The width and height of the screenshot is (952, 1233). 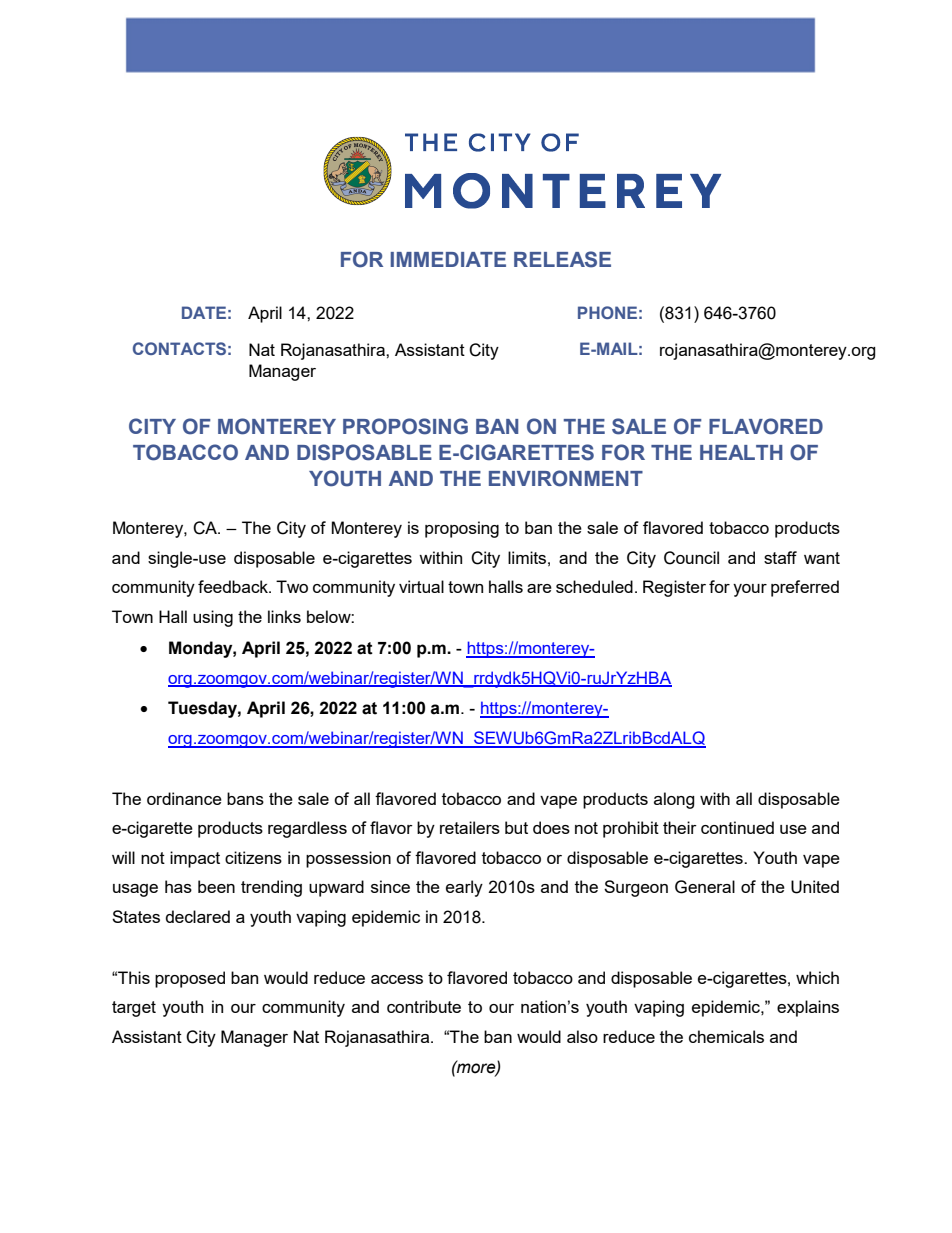 I want to click on IMMEDIATE, so click(x=448, y=259).
